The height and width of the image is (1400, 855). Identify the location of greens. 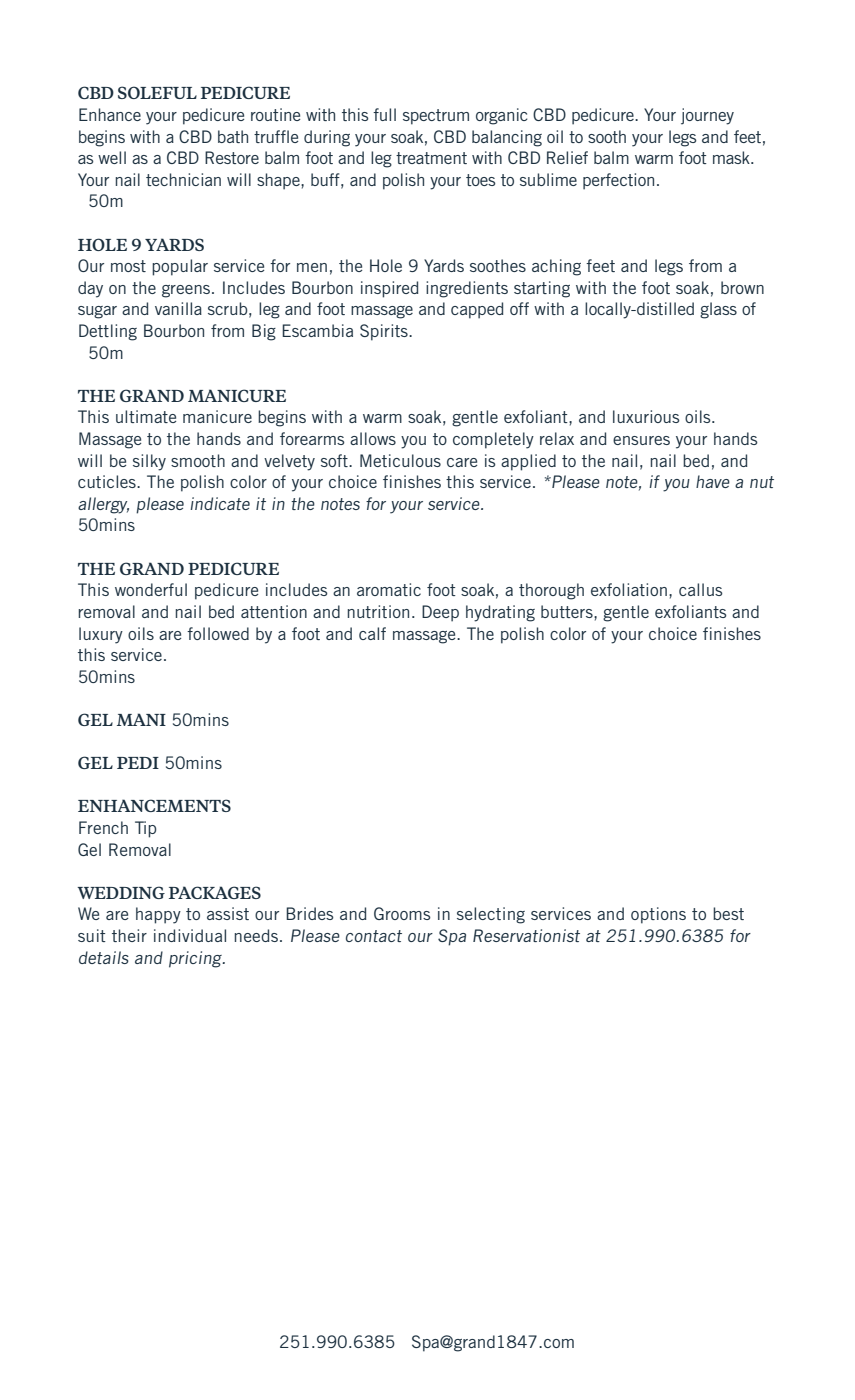
(187, 291).
